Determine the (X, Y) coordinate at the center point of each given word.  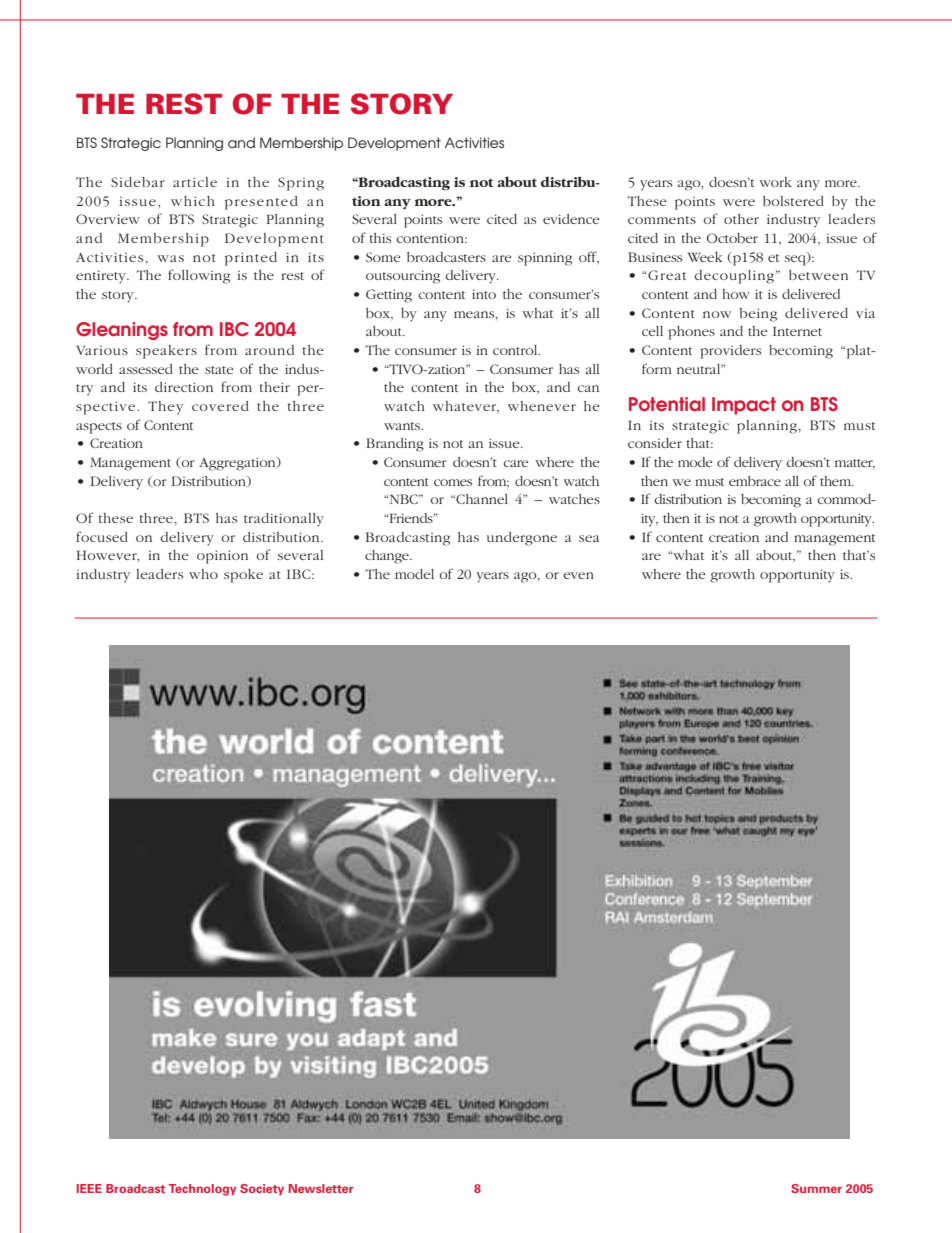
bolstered (793, 201)
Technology (202, 1190)
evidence (571, 219)
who (203, 574)
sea (589, 538)
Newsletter (321, 1188)
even (578, 575)
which (193, 201)
